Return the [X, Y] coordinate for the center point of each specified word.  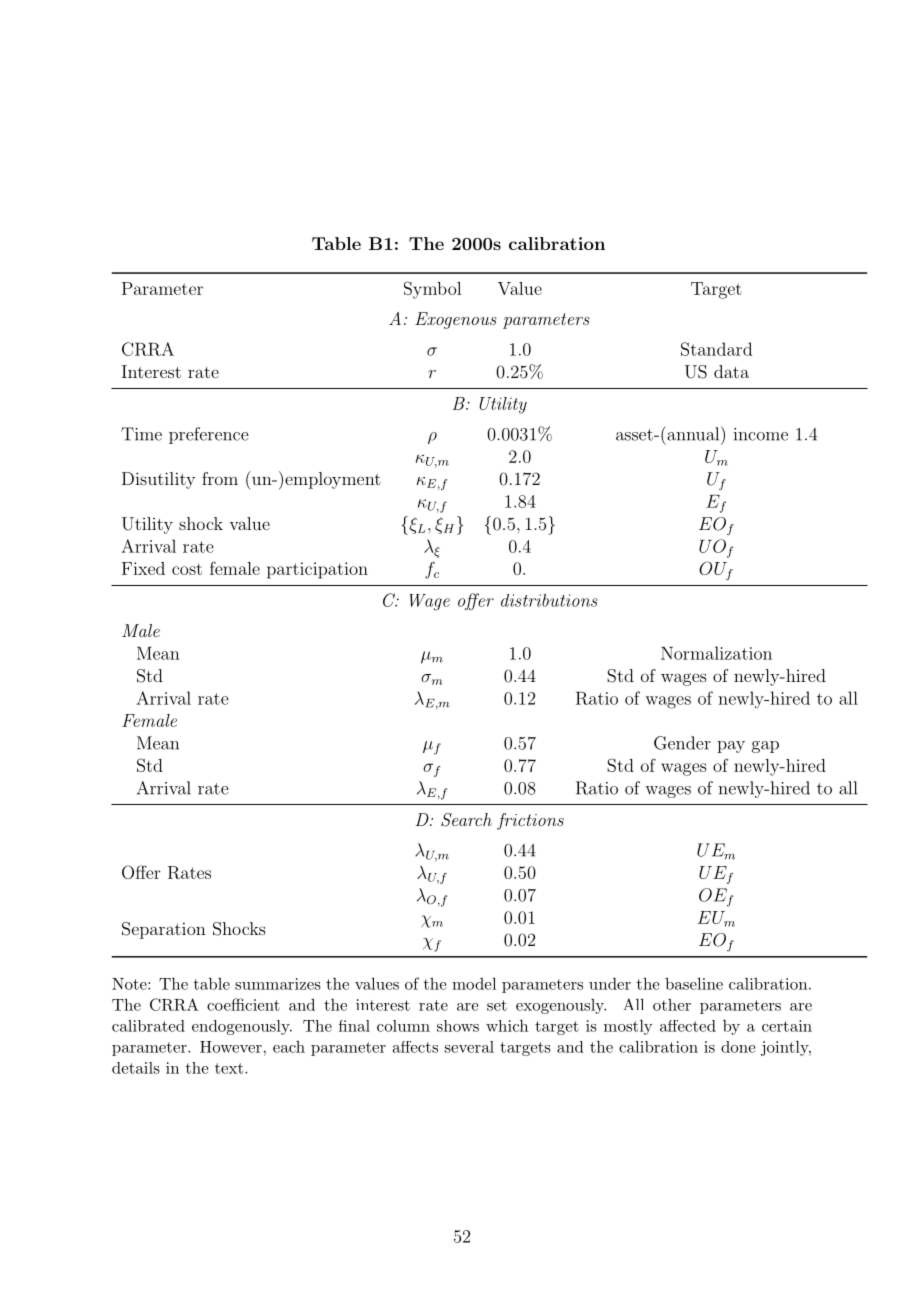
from [220, 478]
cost [187, 569]
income [761, 434]
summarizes [278, 984]
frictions [530, 821]
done [738, 1047]
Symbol [432, 290]
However [232, 1047]
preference [209, 435]
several [469, 1047]
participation [317, 570]
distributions [549, 600]
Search [466, 820]
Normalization [716, 653]
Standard [716, 349]
